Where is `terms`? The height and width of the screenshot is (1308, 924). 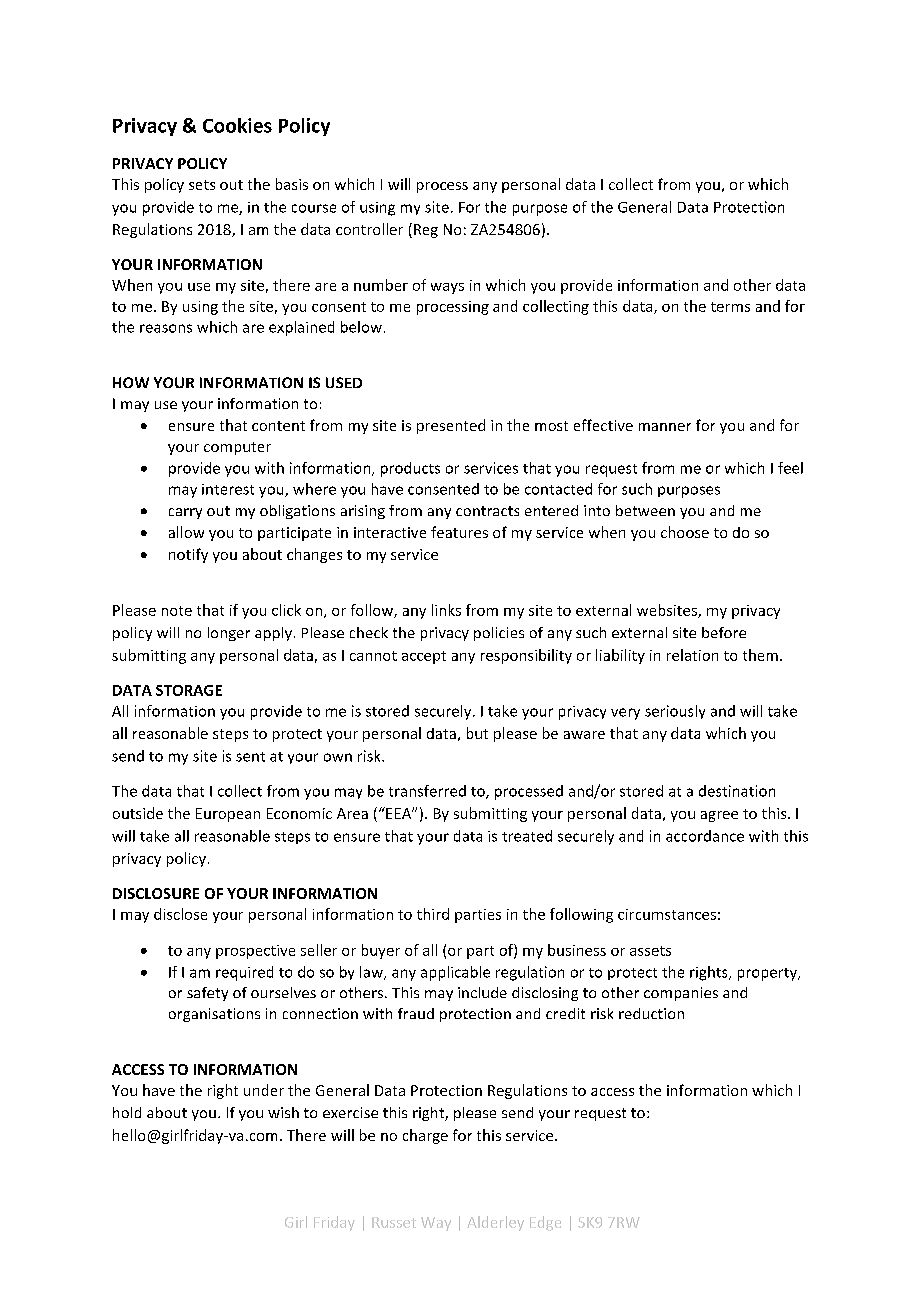
terms is located at coordinates (730, 307).
